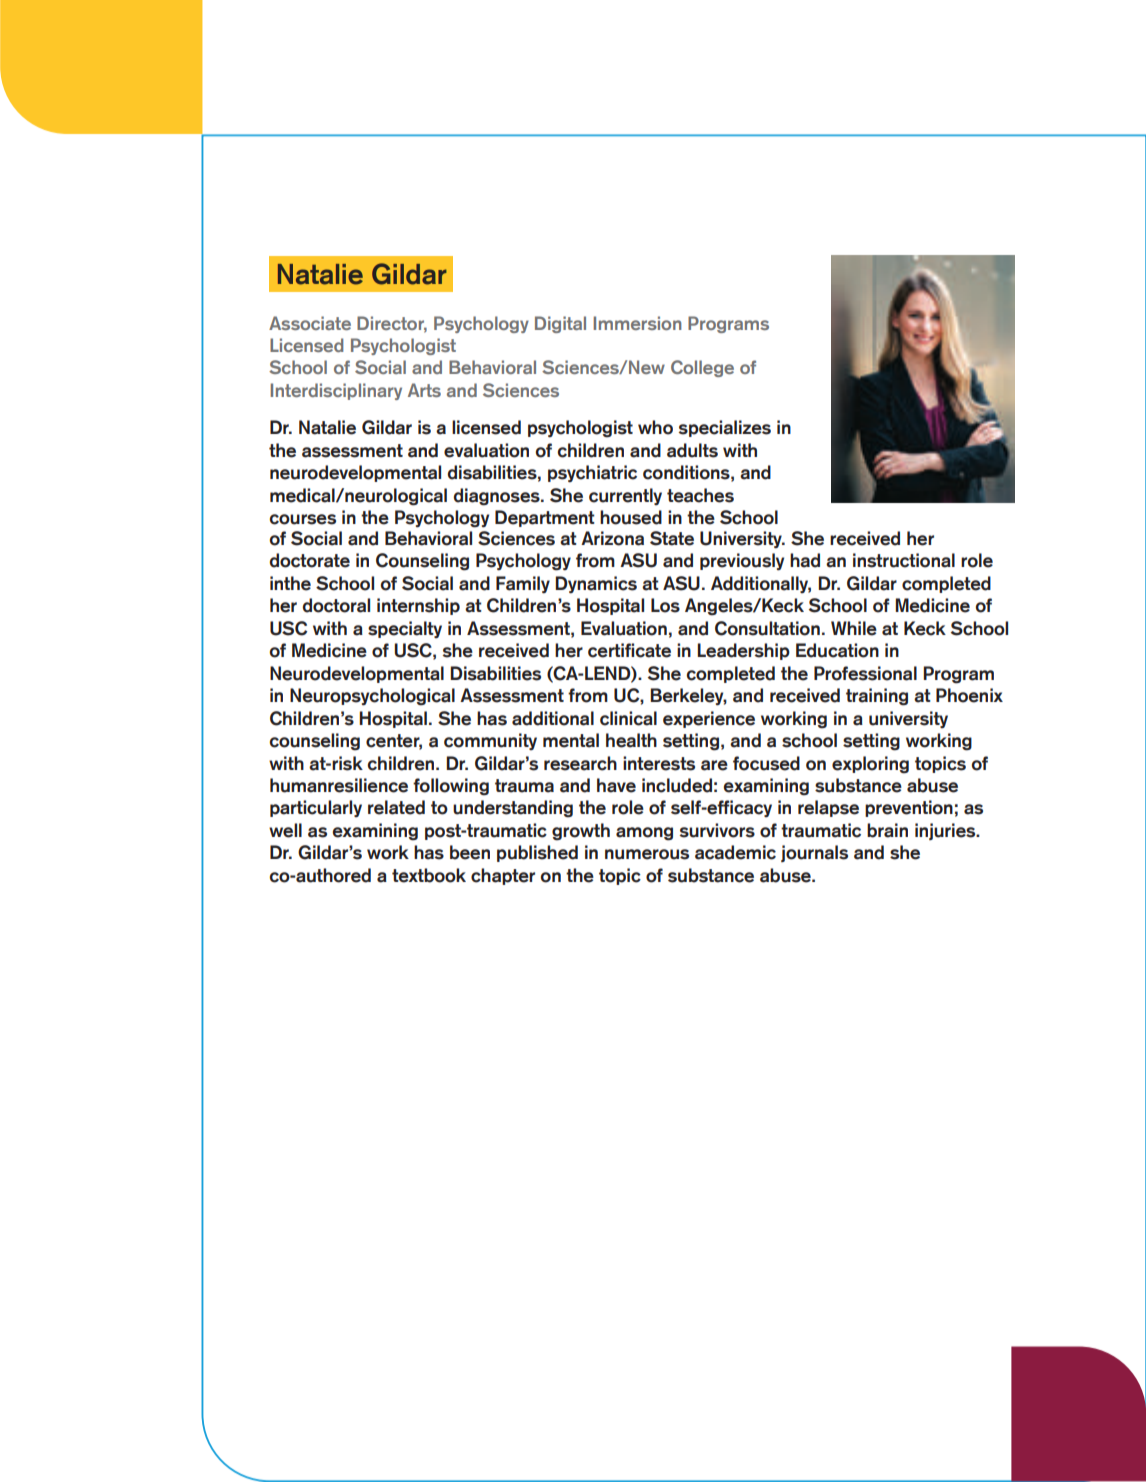  What do you see at coordinates (665, 605) in the document?
I see `Los` at bounding box center [665, 605].
